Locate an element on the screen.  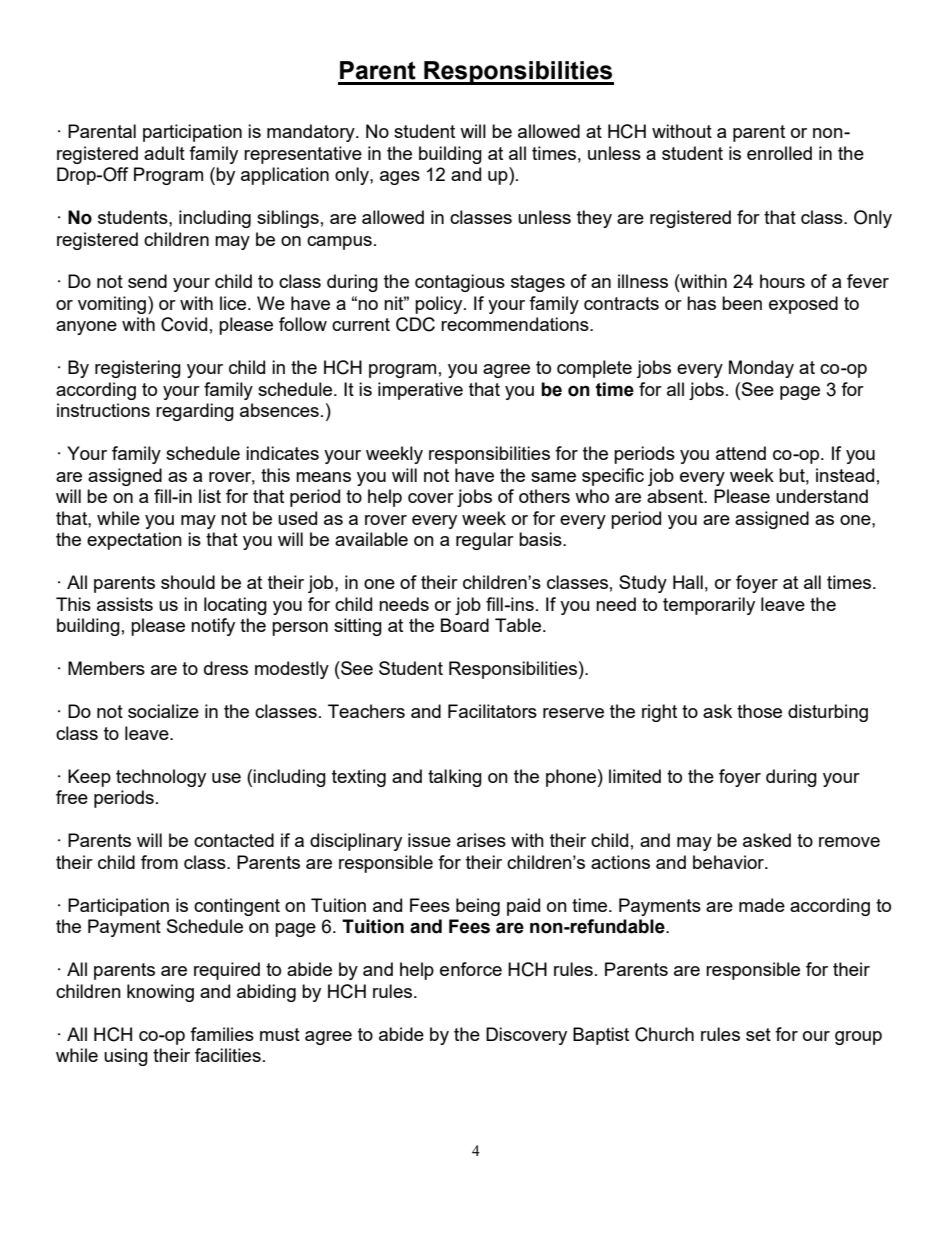
Monday is located at coordinates (761, 369).
